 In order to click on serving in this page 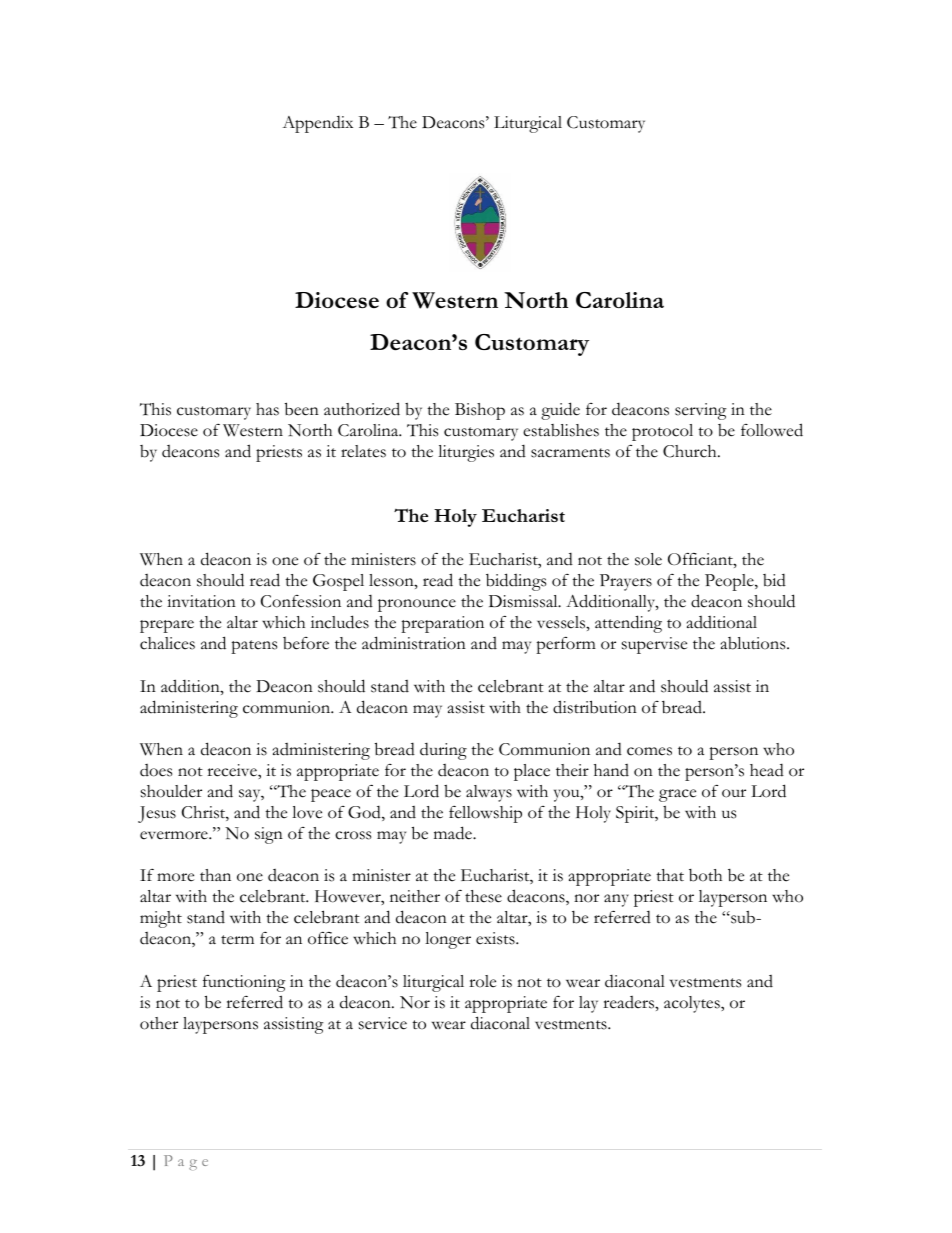, I will do `click(701, 411)`.
